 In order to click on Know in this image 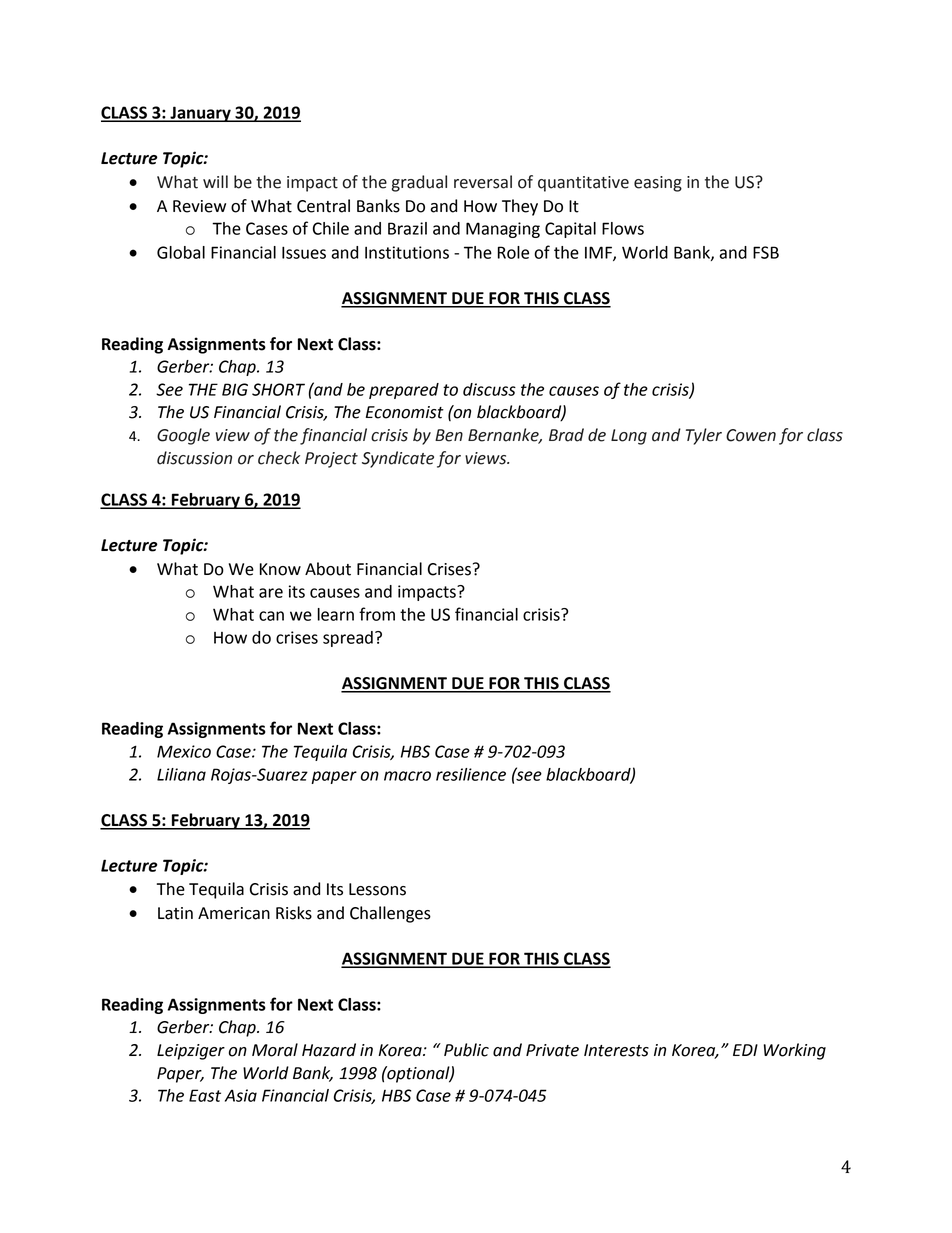, I will do `click(280, 569)`.
